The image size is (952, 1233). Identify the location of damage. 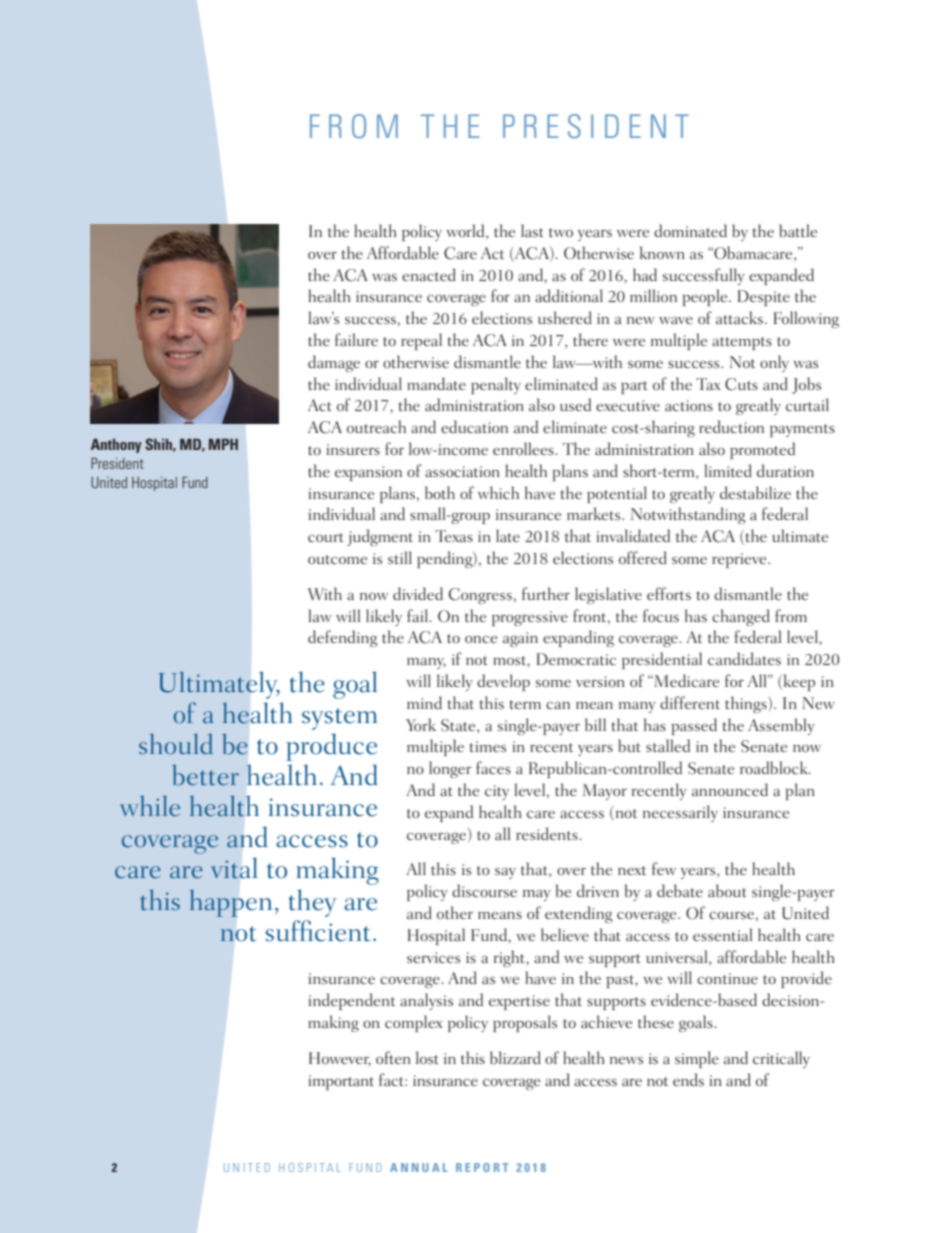
(334, 363).
